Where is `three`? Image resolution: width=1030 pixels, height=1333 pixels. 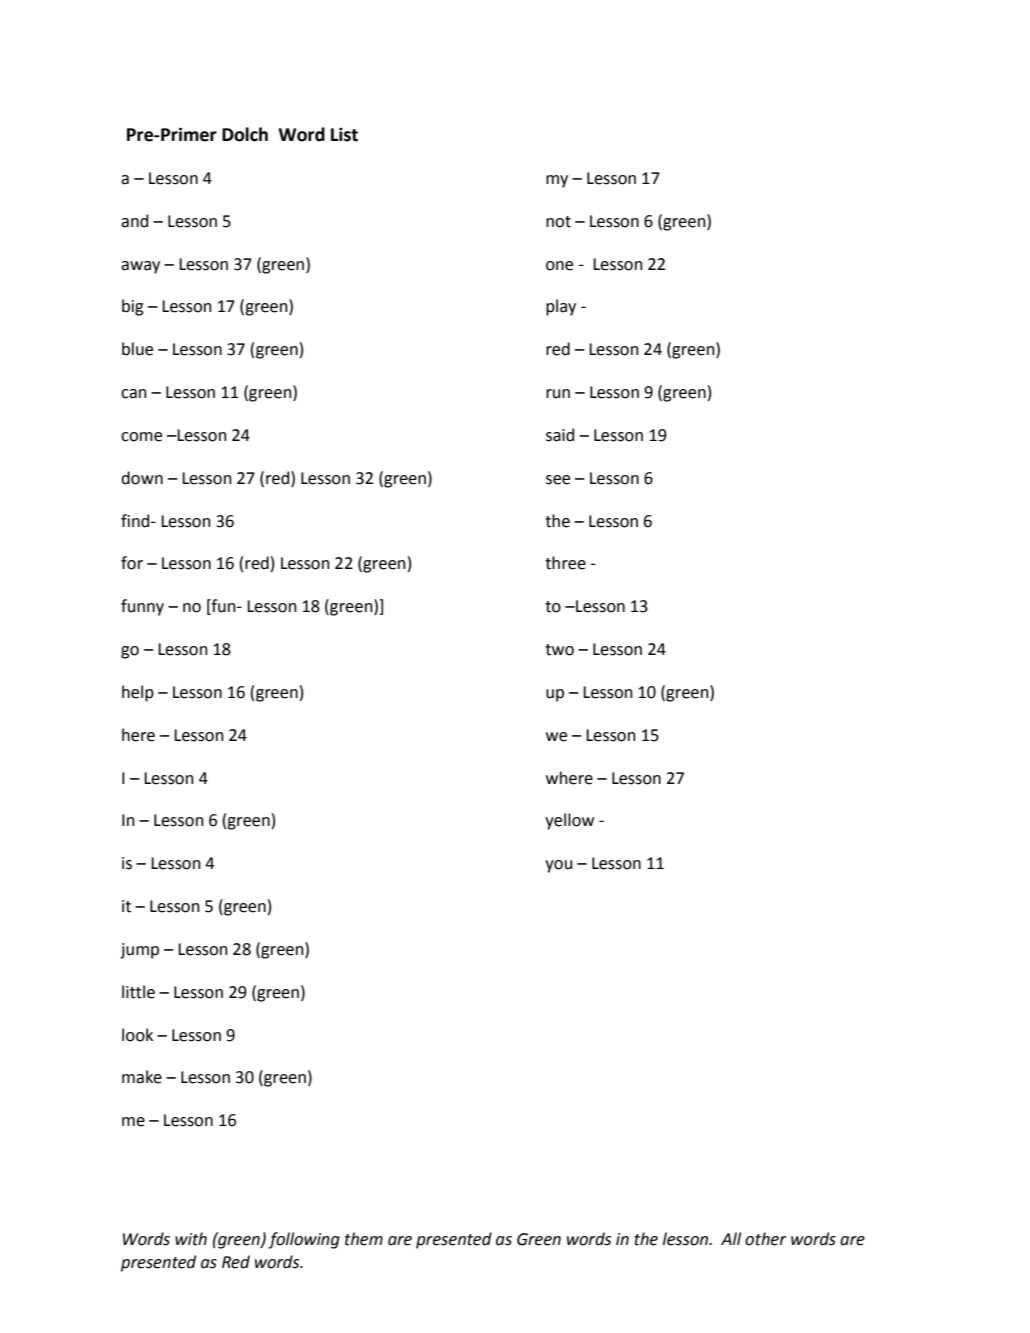
three is located at coordinates (565, 563).
